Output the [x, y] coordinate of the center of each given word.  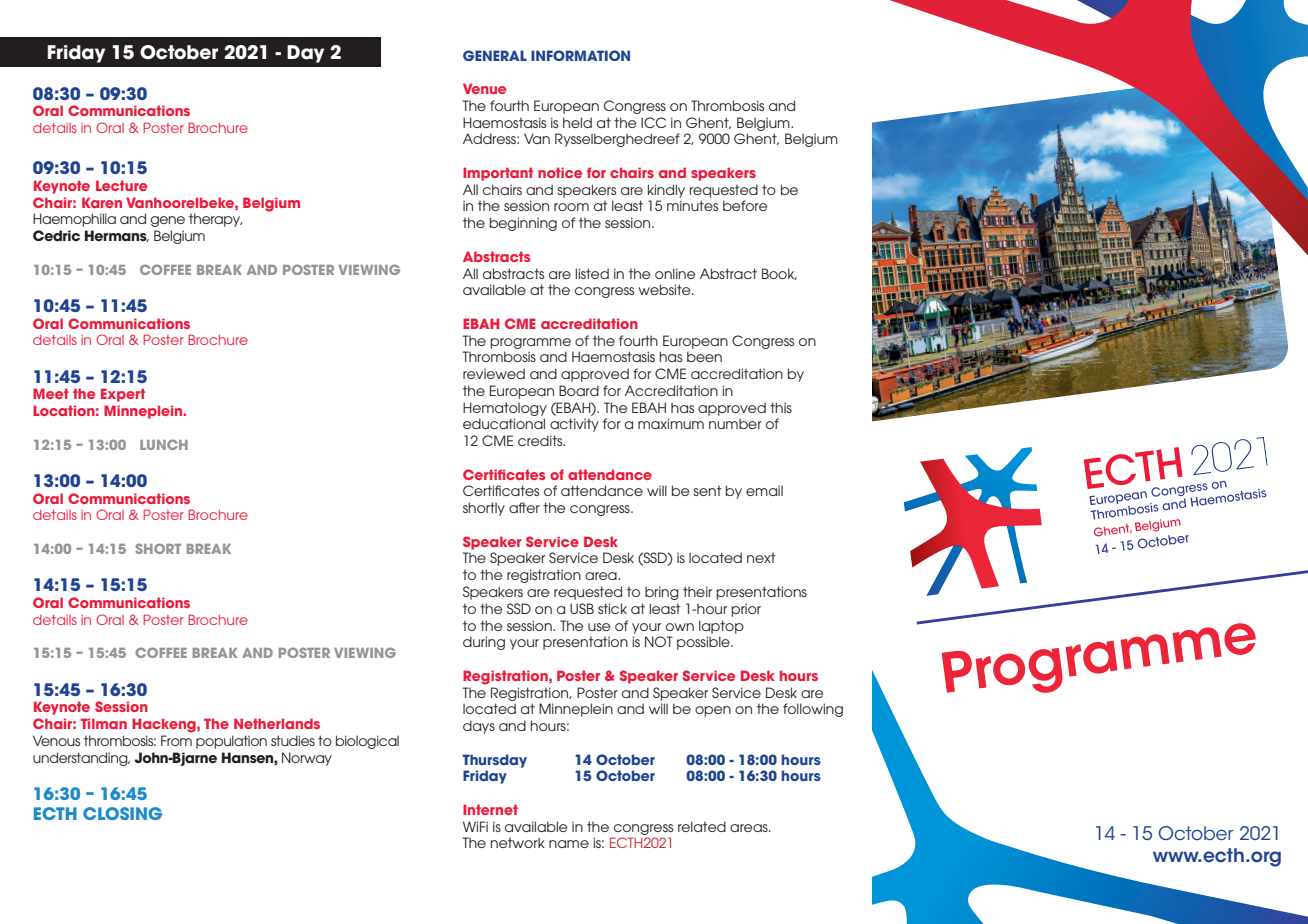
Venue [484, 88]
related [702, 826]
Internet [490, 809]
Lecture [121, 185]
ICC [653, 122]
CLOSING [122, 813]
